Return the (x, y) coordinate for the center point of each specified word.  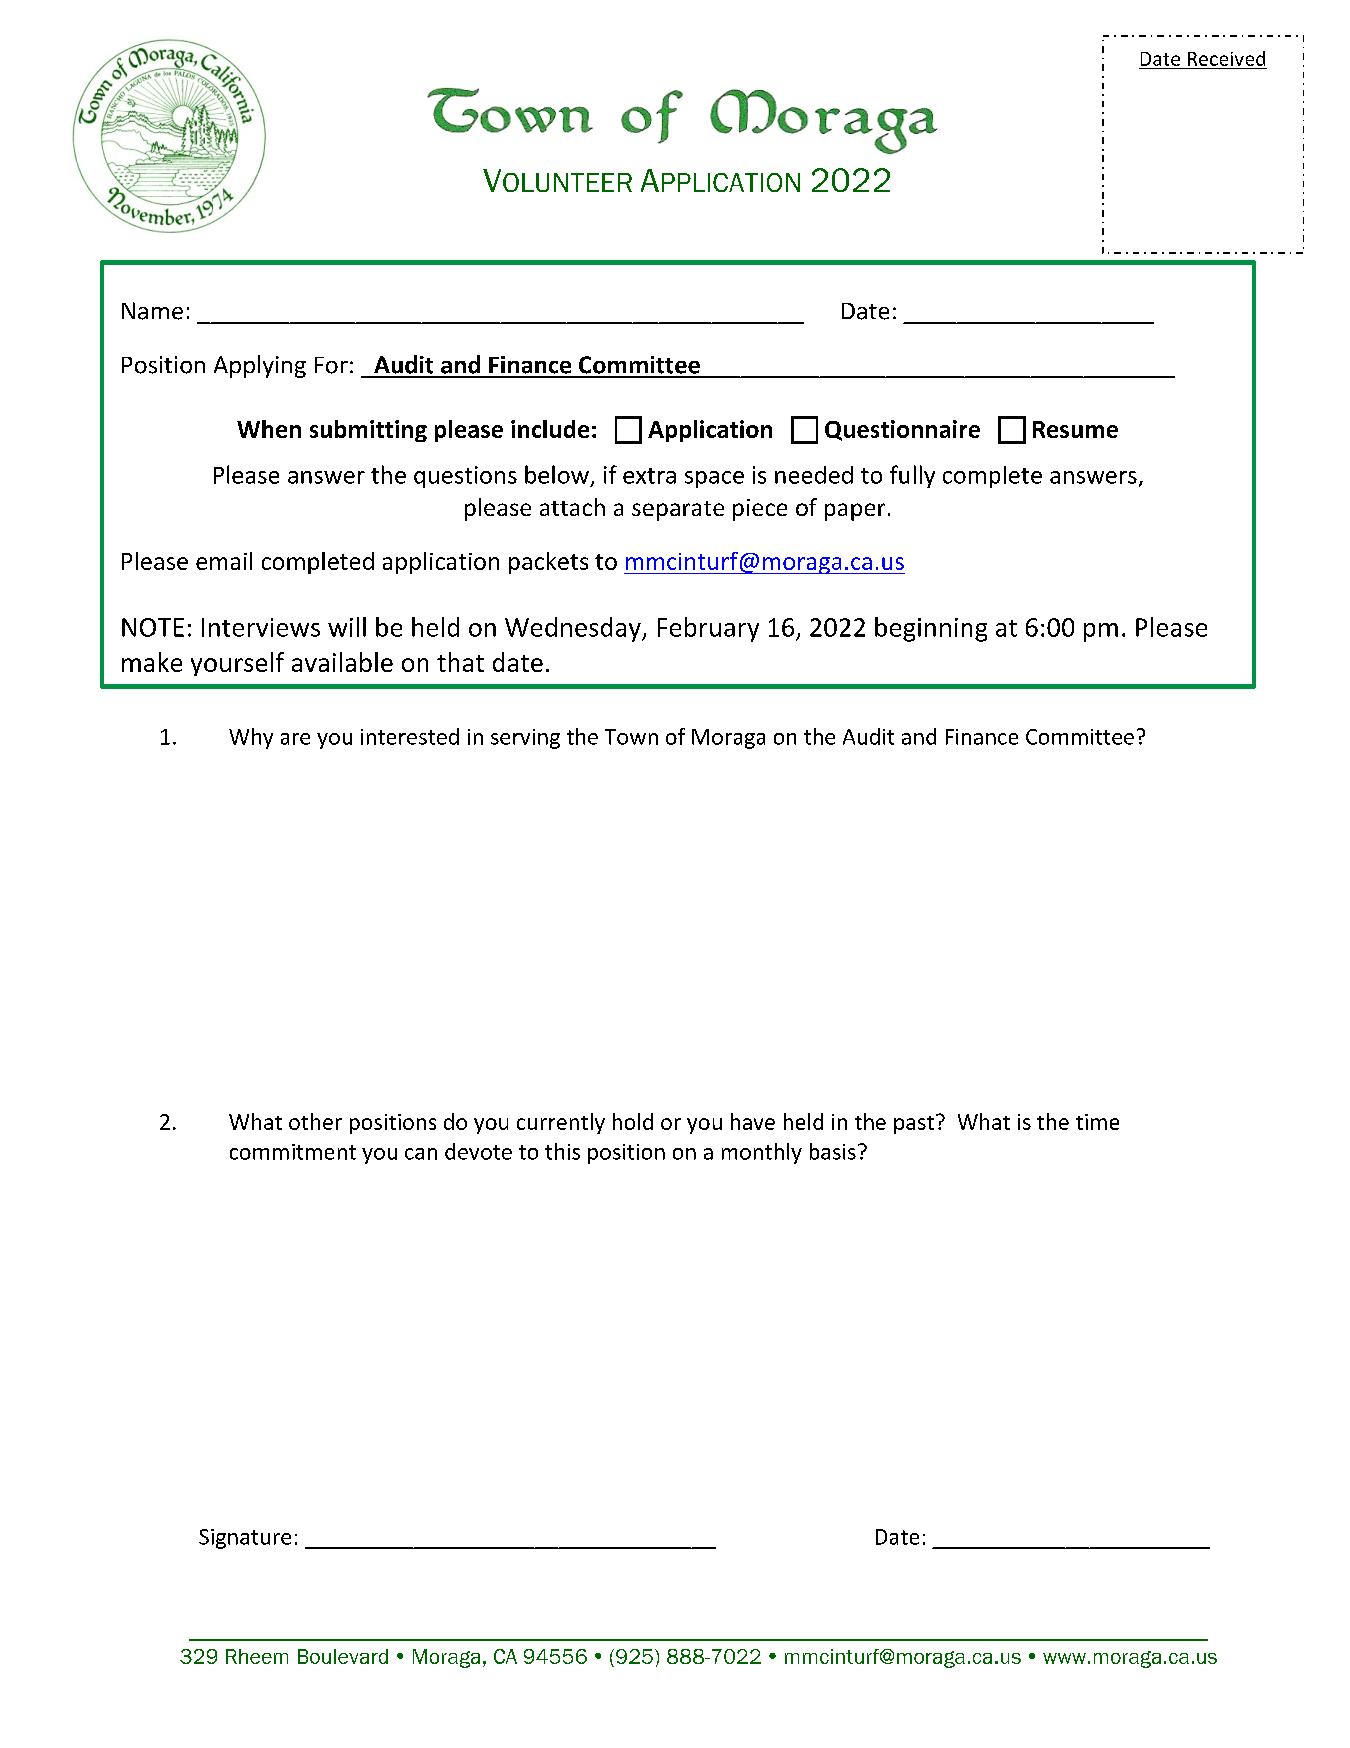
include (550, 429)
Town (631, 737)
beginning (931, 629)
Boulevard (343, 1656)
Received (1226, 58)
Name (152, 311)
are (295, 739)
